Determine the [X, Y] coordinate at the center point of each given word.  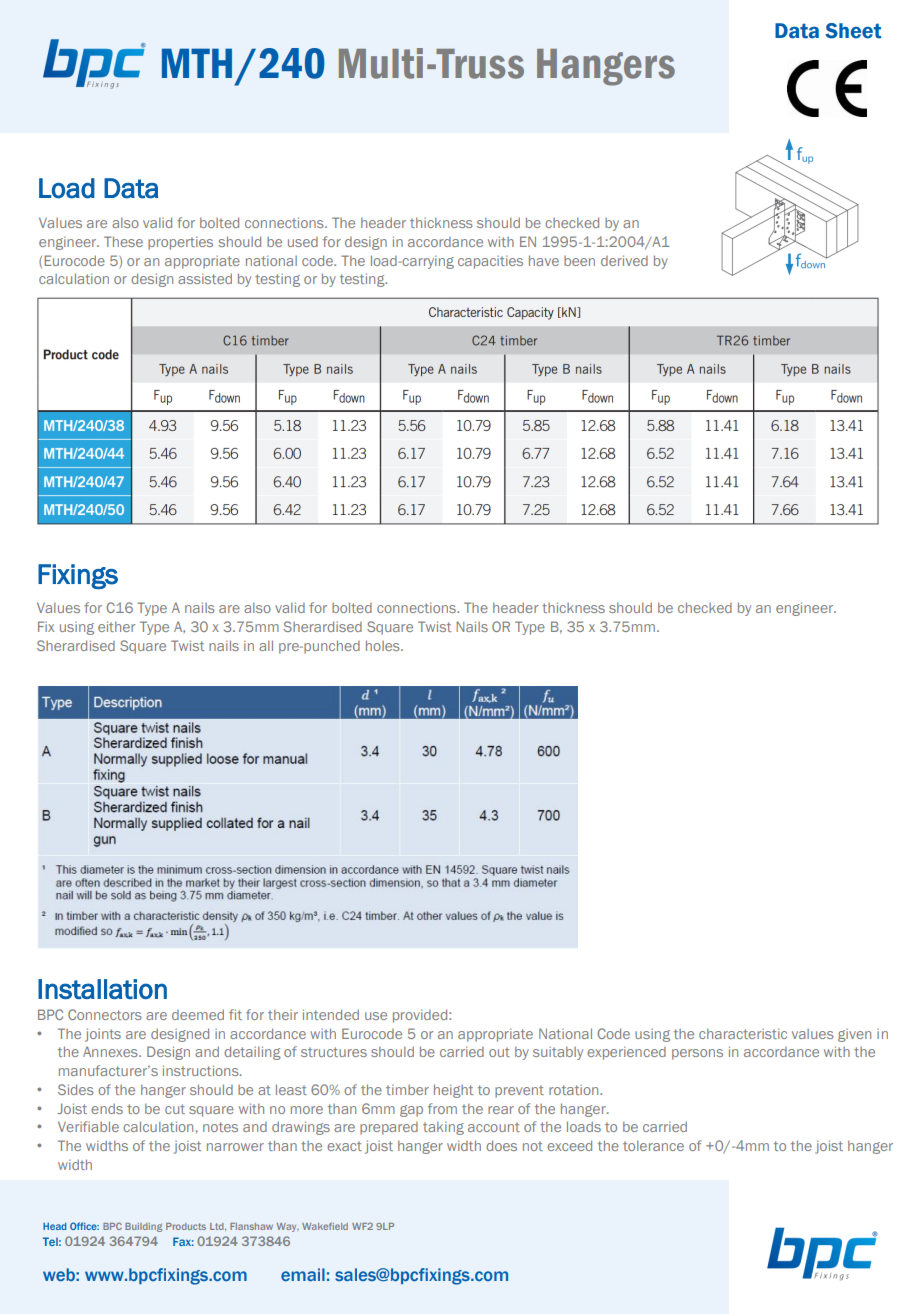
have [544, 260]
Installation [102, 989]
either [116, 626]
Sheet [853, 31]
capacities [490, 262]
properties [180, 243]
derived [624, 260]
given [854, 1035]
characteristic [743, 1033]
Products [186, 1226]
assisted [205, 278]
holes [384, 645]
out [499, 1052]
